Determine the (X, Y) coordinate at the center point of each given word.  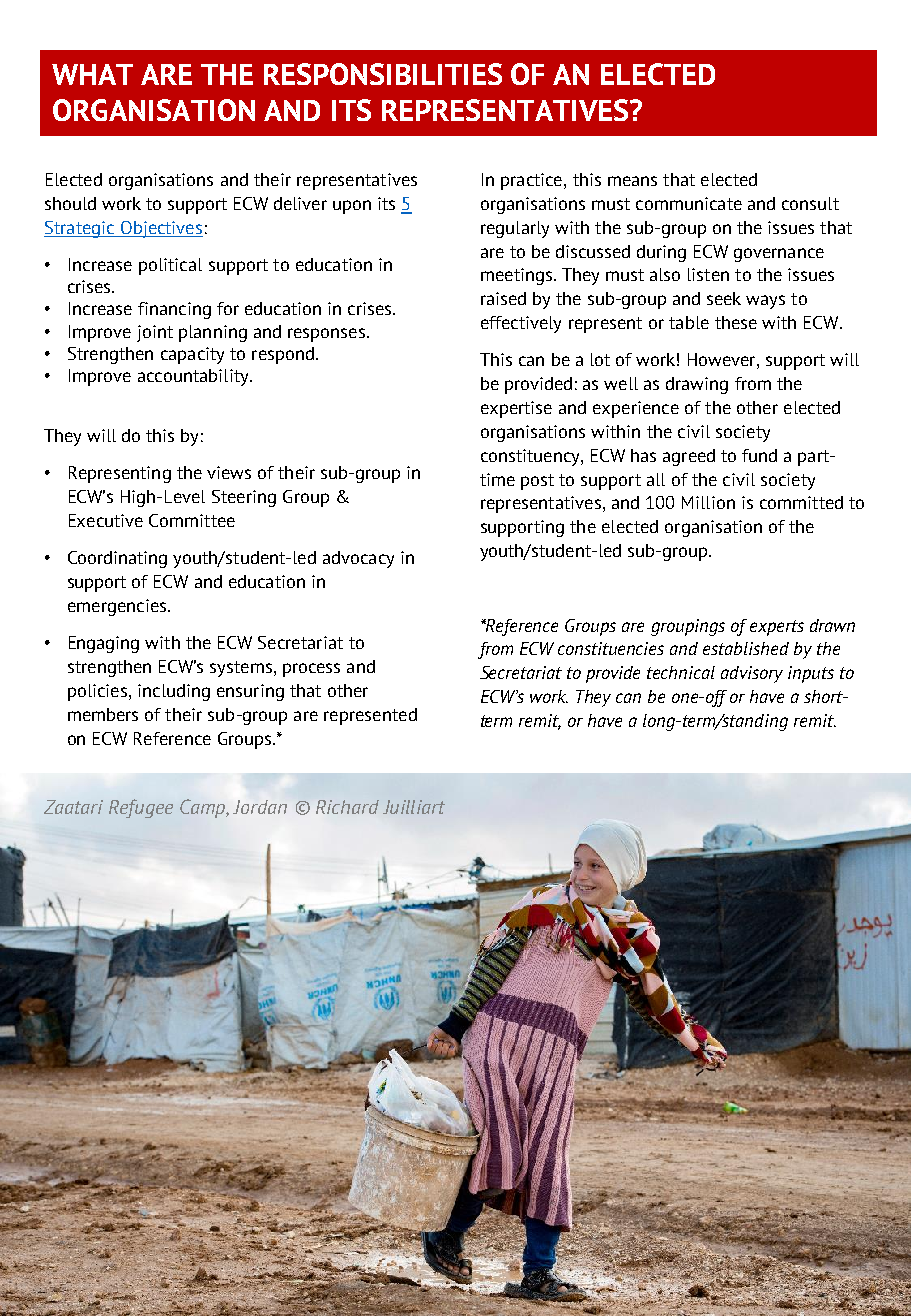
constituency (531, 457)
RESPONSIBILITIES (383, 74)
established (746, 648)
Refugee (141, 808)
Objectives (160, 229)
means (632, 181)
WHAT (92, 74)
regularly (515, 229)
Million (708, 502)
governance (779, 255)
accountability (194, 377)
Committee (192, 520)
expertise (516, 409)
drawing (697, 385)
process (311, 670)
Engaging (104, 644)
